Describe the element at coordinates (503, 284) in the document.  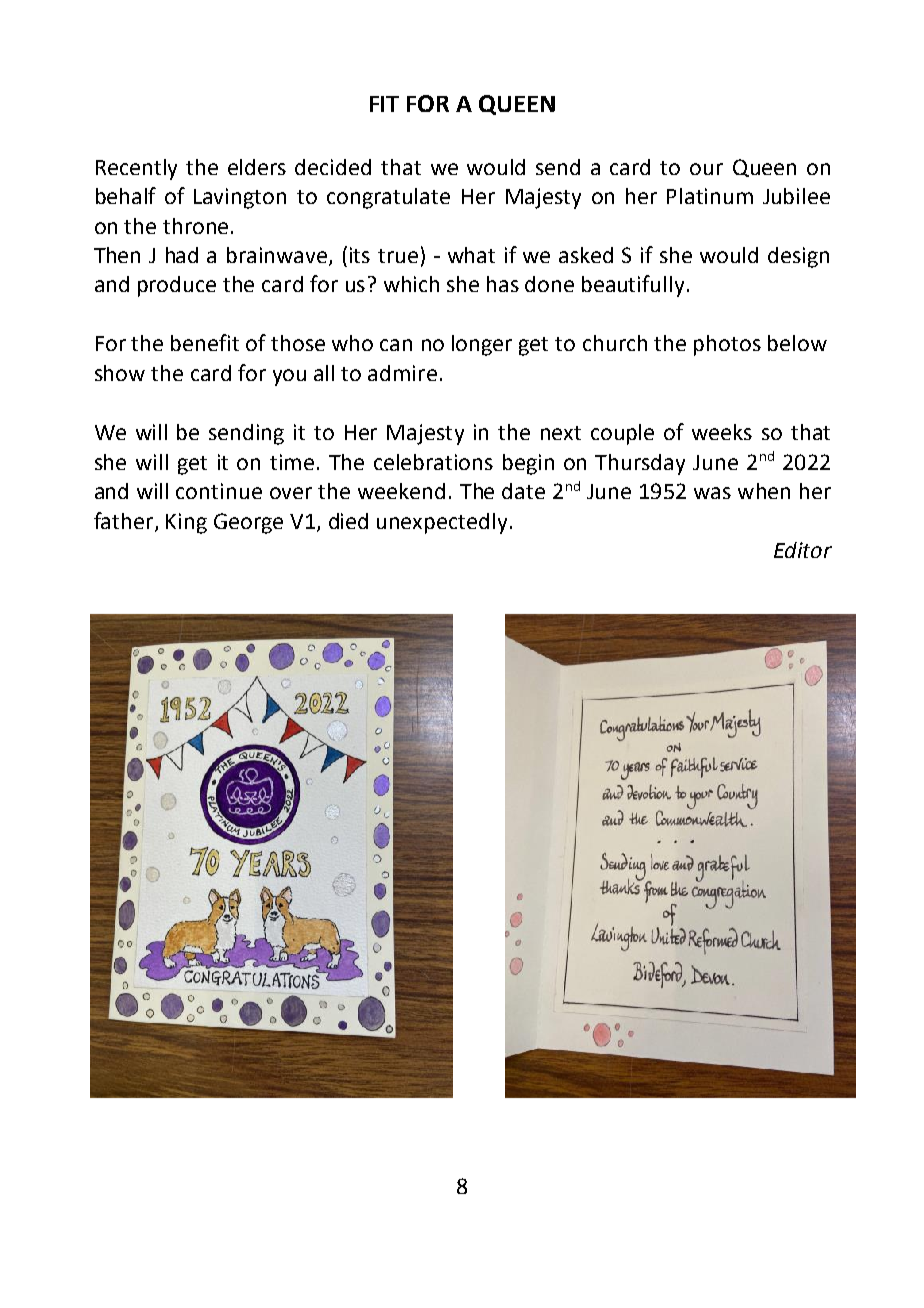
I see `has` at that location.
